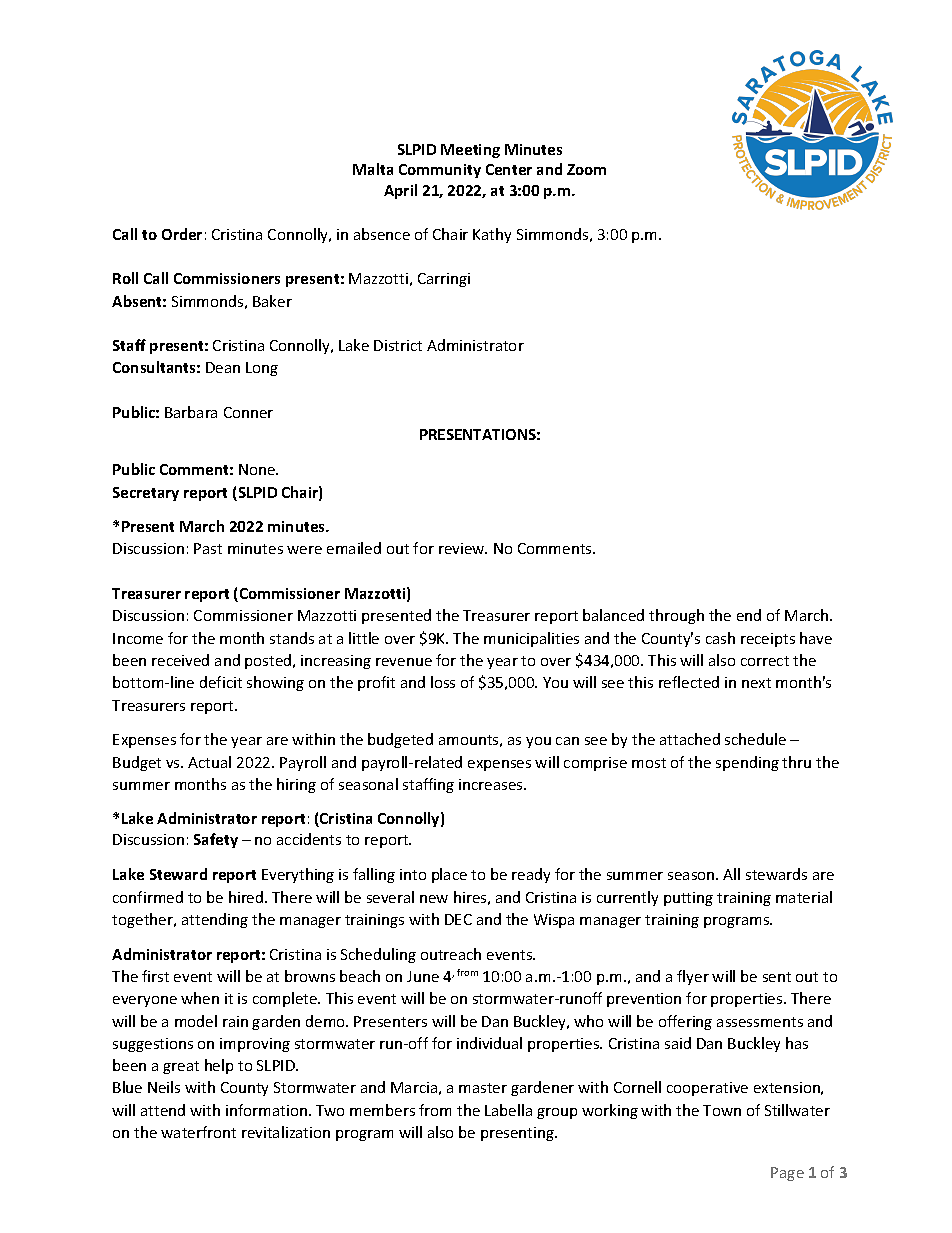  I want to click on deficit, so click(221, 682).
